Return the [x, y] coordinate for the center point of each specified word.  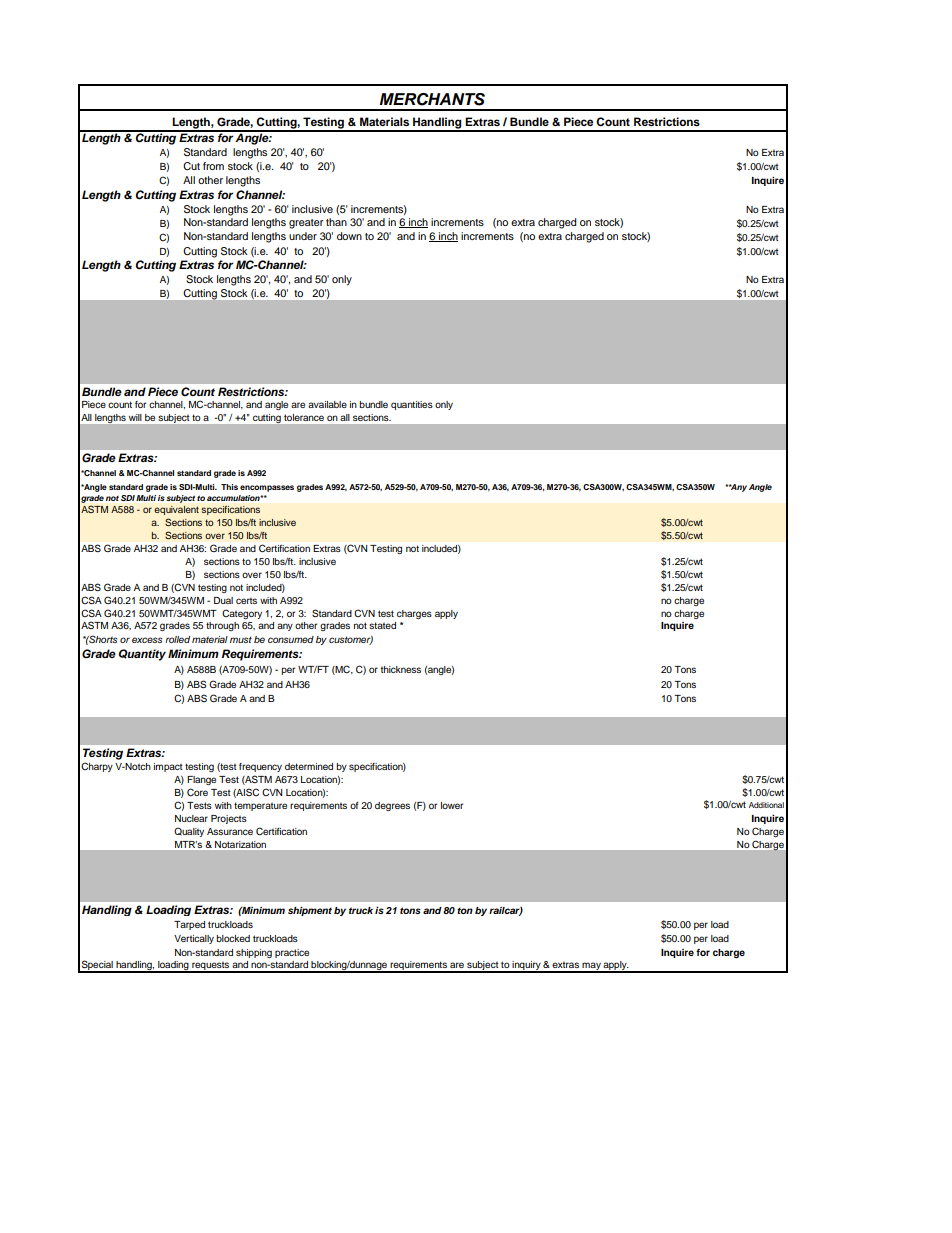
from [213, 166]
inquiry [527, 967]
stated [382, 625]
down [349, 236]
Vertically [194, 939]
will [135, 417]
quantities [412, 405]
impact [168, 767]
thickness [401, 669]
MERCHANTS [432, 99]
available [327, 404]
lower [452, 805]
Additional [766, 805]
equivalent [176, 510]
